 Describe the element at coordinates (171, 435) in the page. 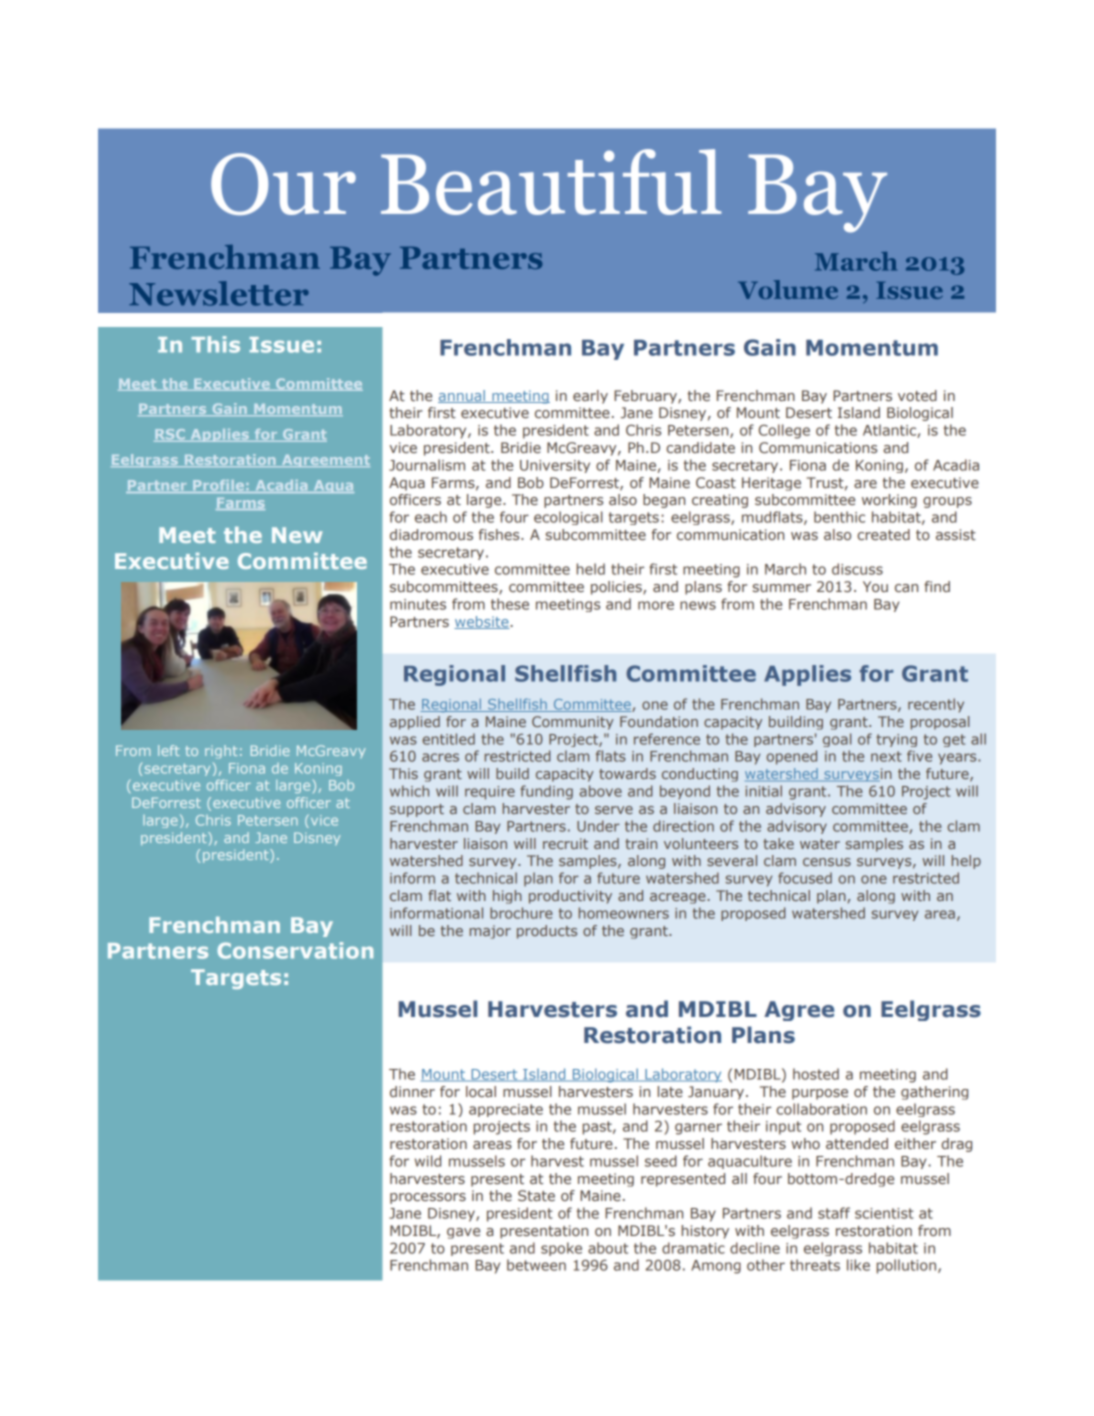

I see `RSC` at that location.
